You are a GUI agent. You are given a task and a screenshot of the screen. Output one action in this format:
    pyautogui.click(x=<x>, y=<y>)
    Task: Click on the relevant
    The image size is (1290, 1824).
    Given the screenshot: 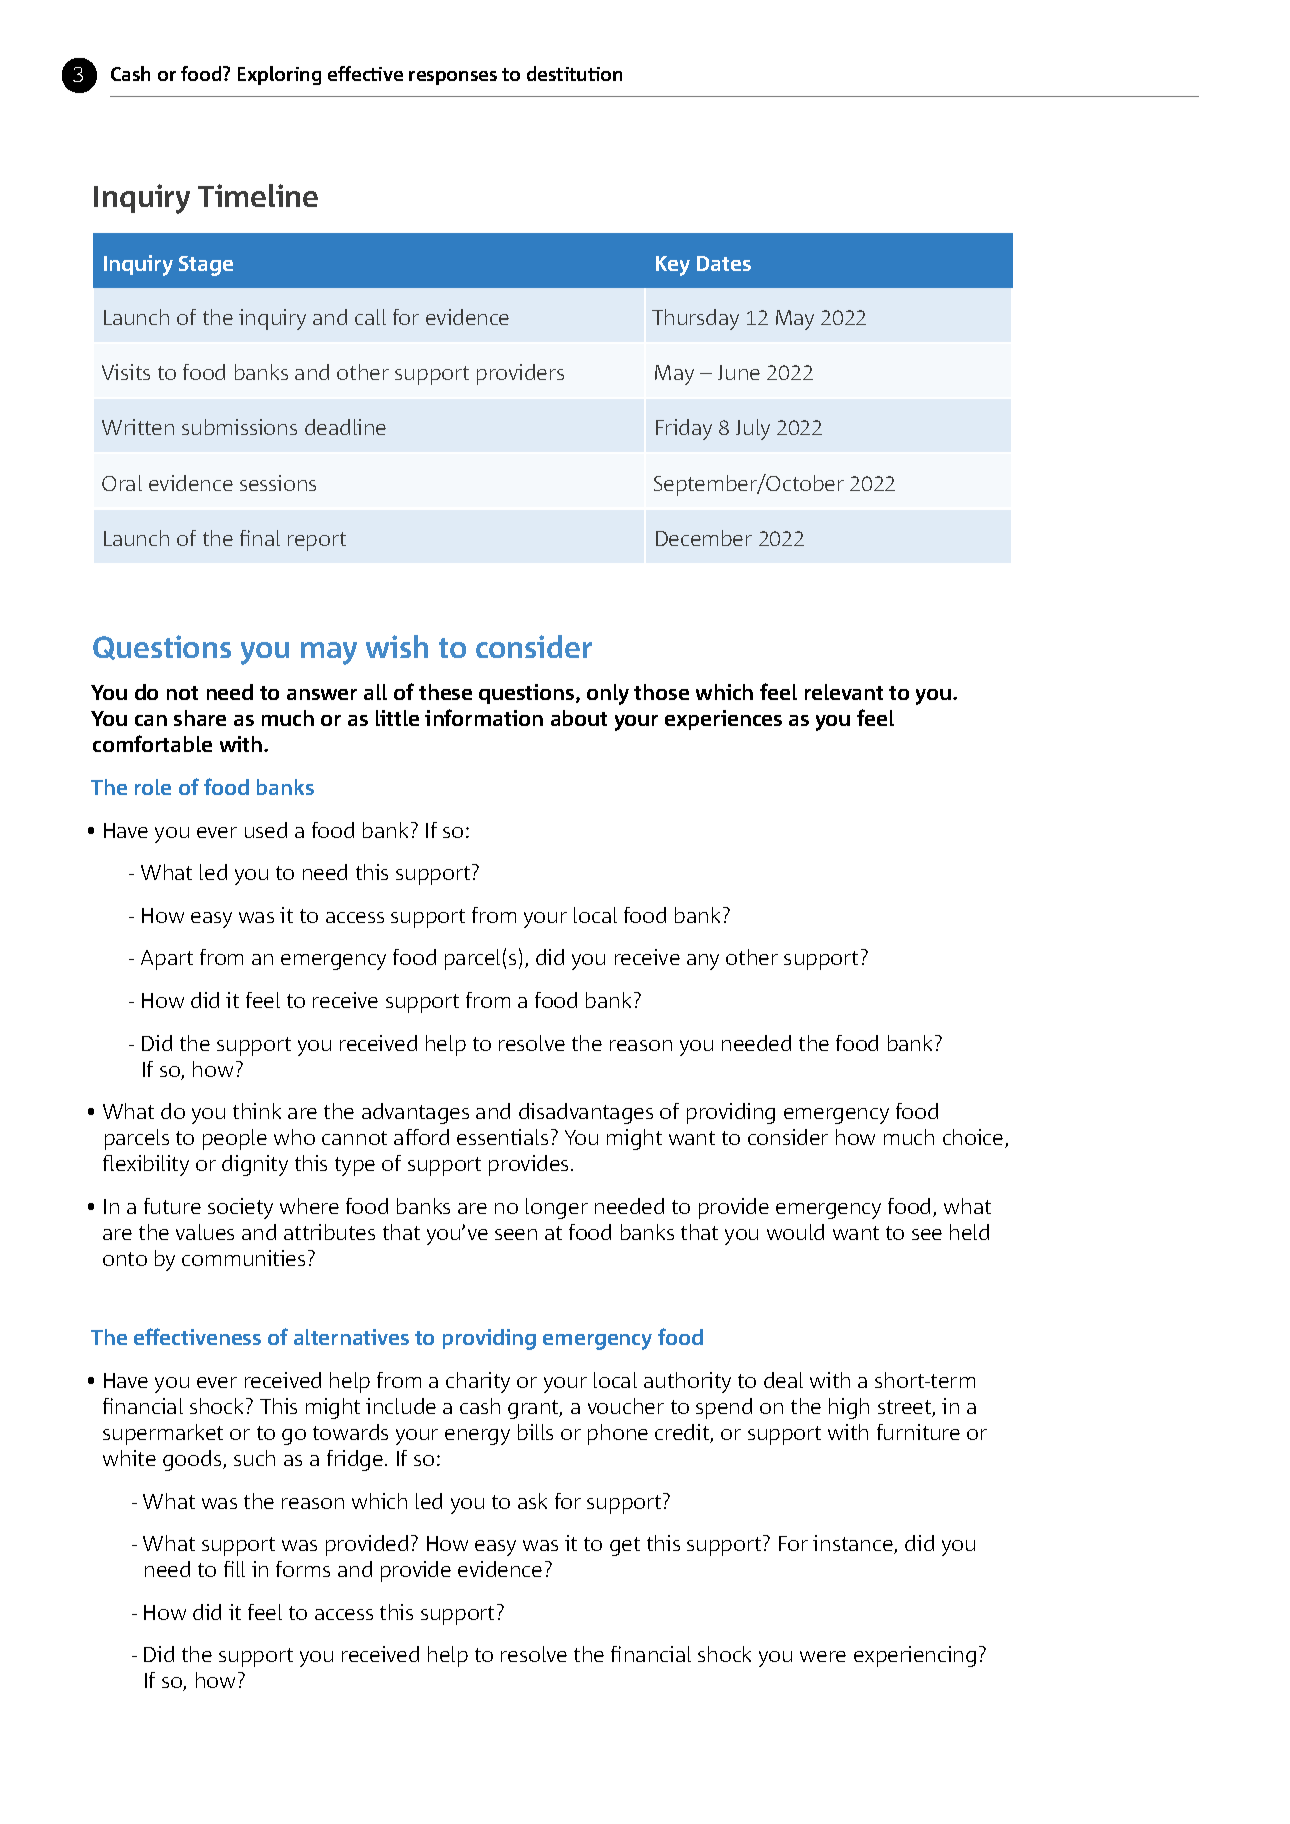 What is the action you would take?
    pyautogui.click(x=844, y=692)
